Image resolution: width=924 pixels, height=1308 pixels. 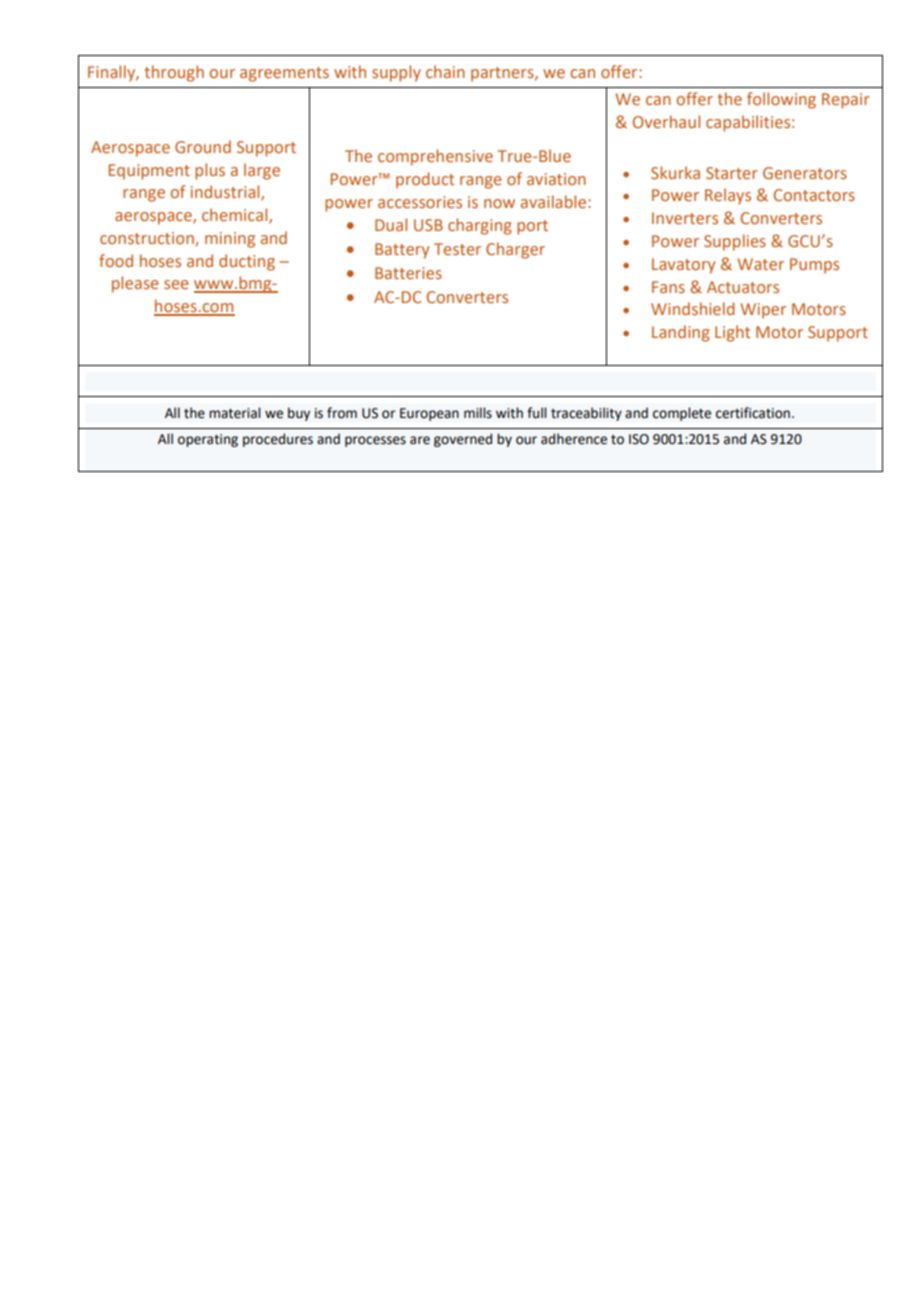 What do you see at coordinates (728, 196) in the screenshot?
I see `Relays` at bounding box center [728, 196].
